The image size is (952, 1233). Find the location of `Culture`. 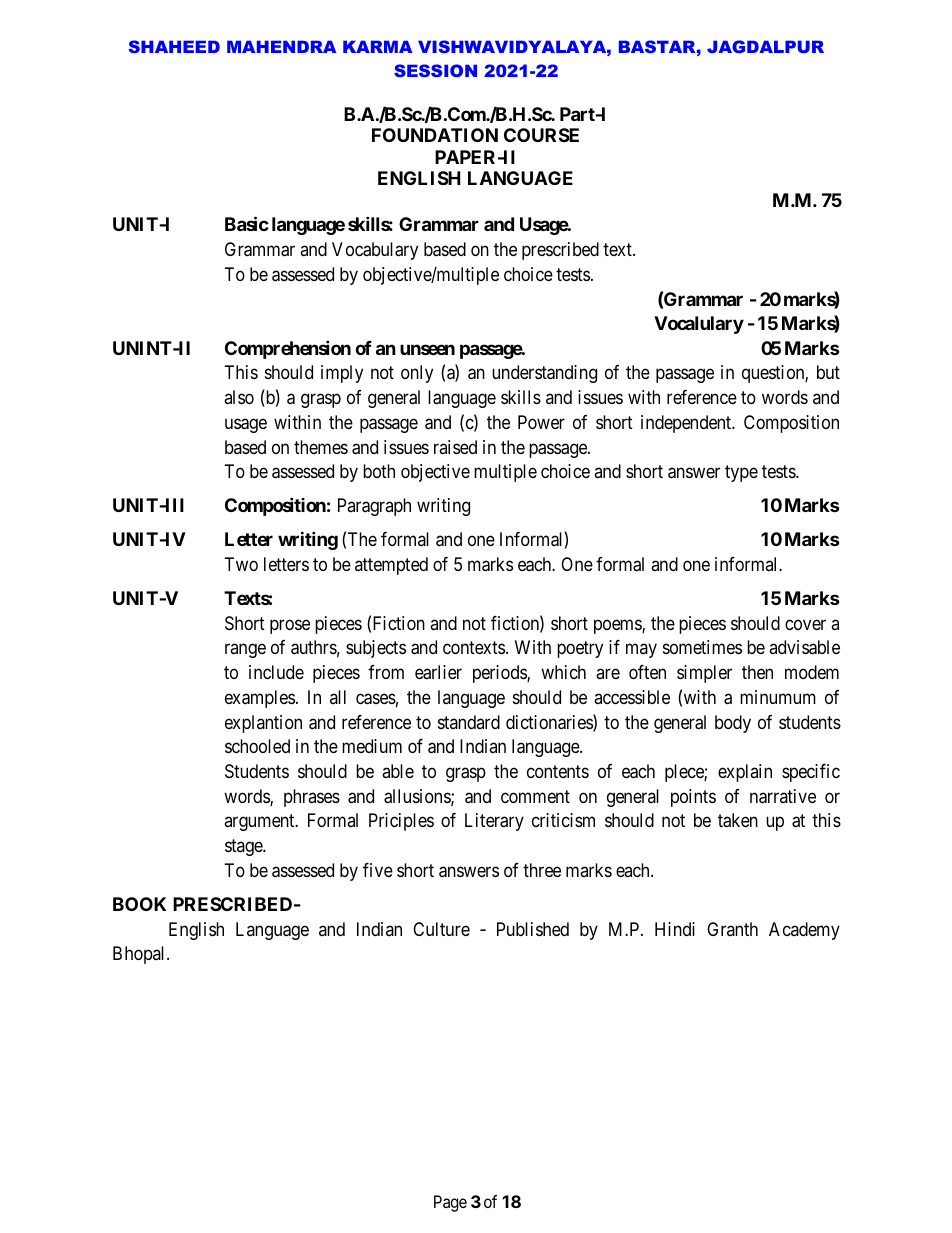

Culture is located at coordinates (441, 929).
